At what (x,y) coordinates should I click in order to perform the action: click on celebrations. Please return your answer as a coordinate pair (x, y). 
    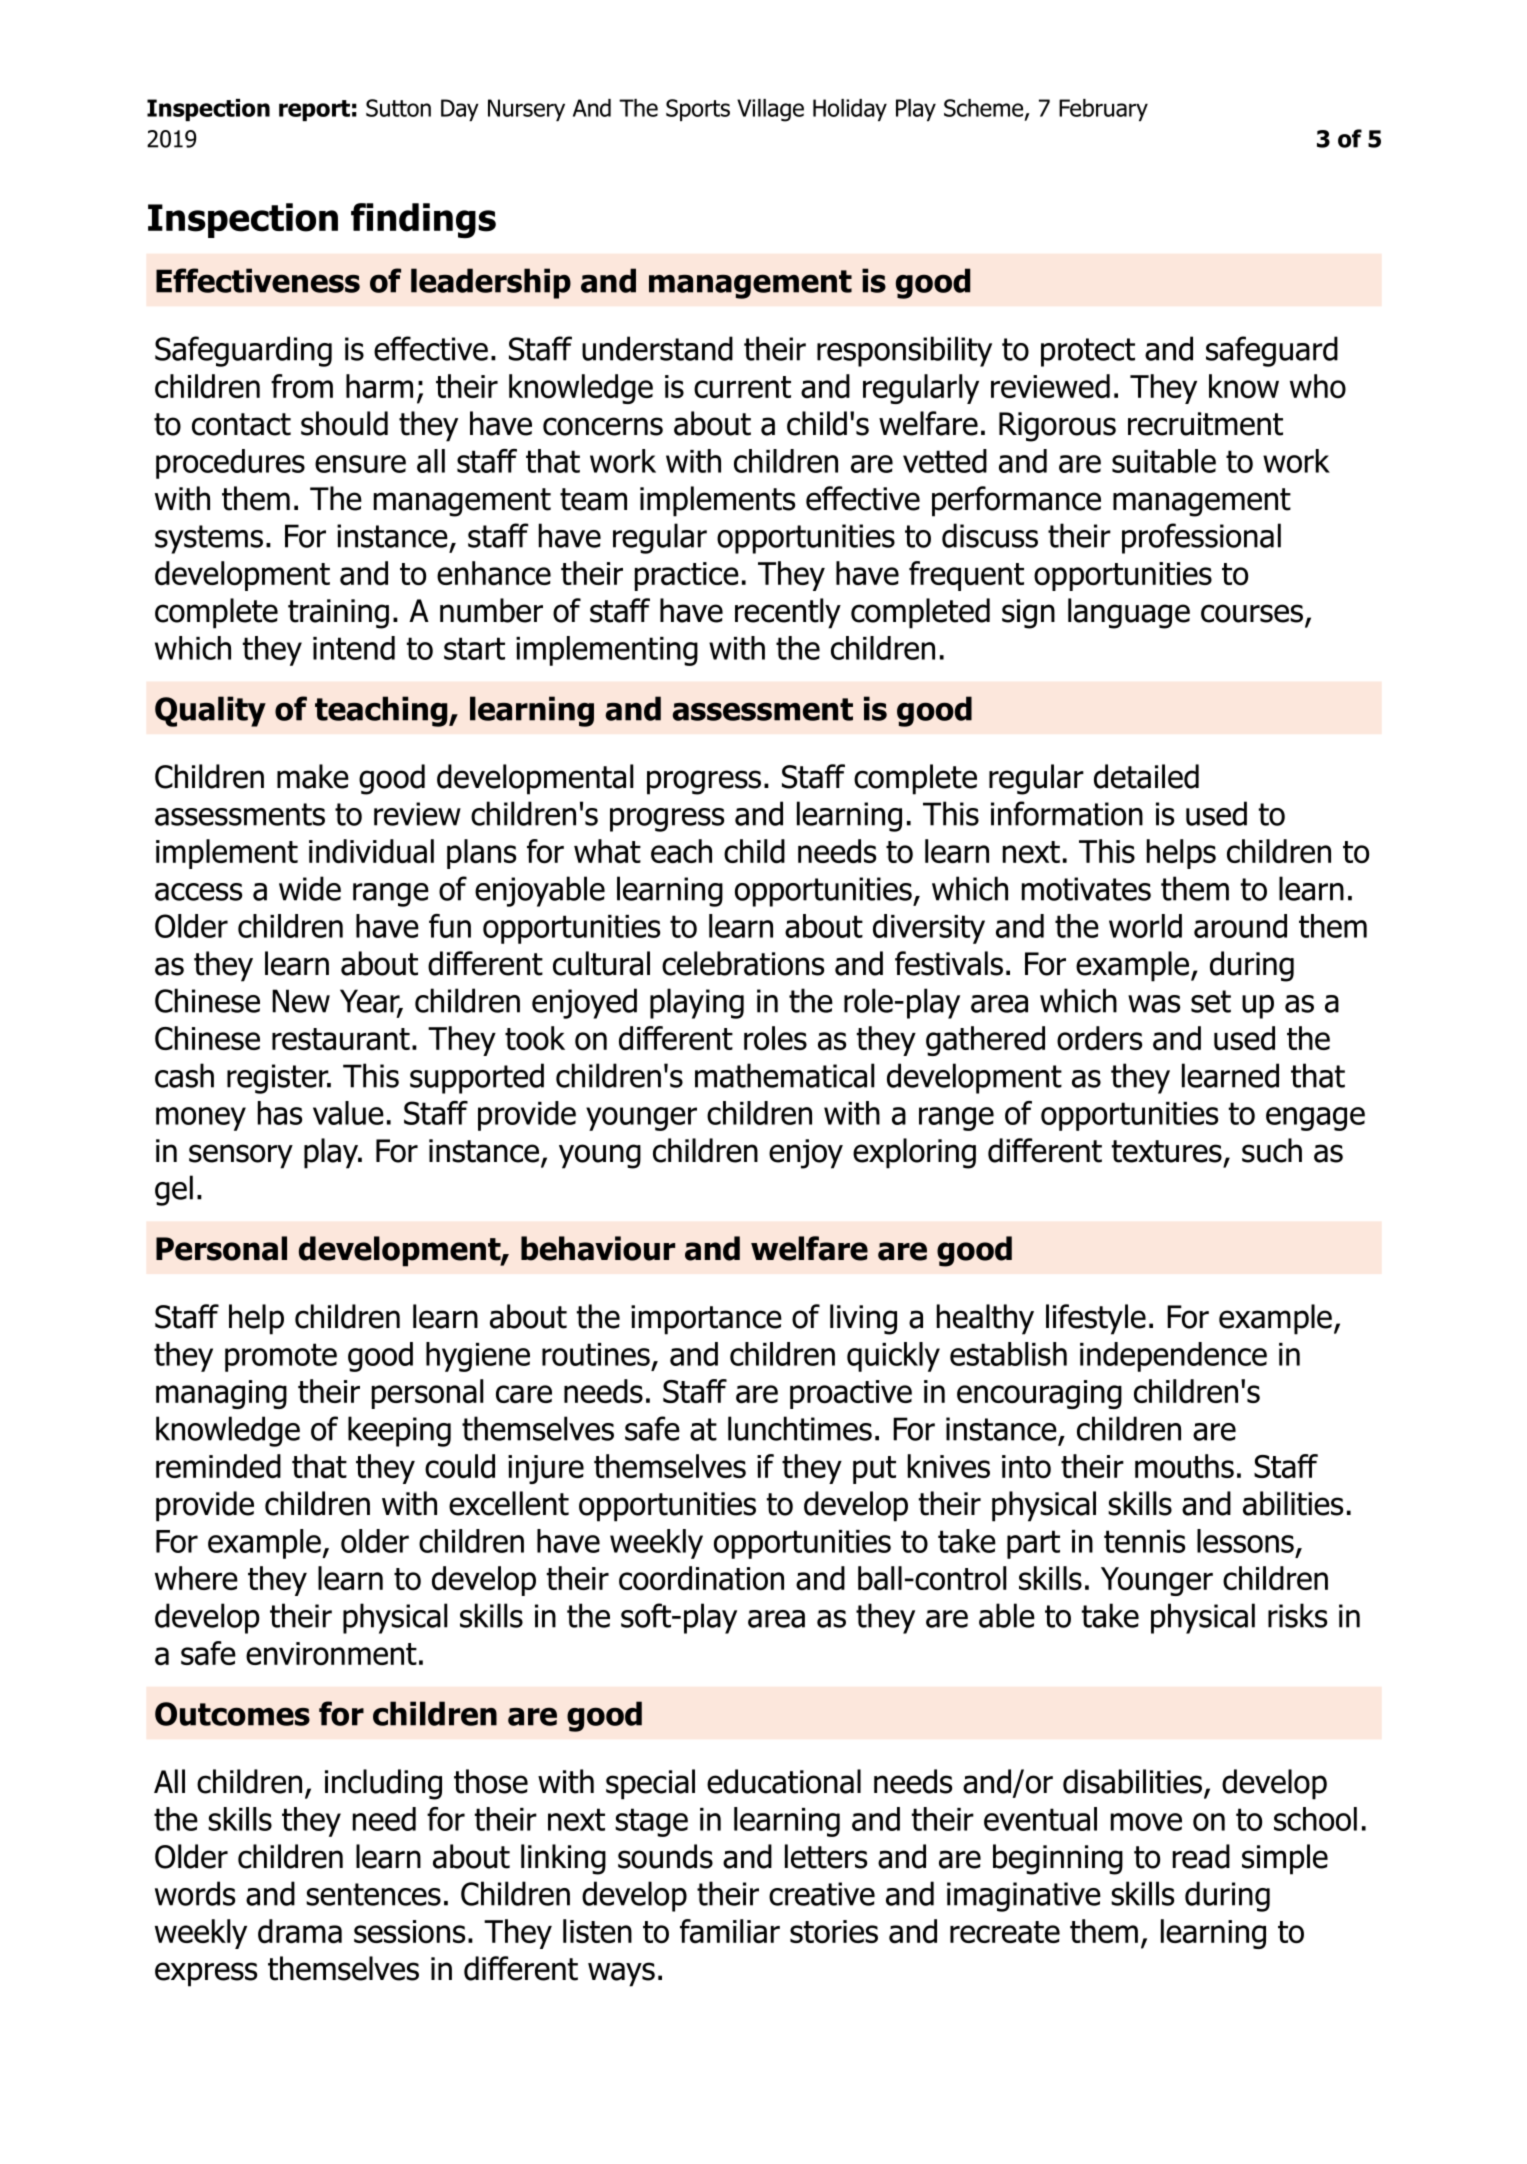
    Looking at the image, I should click on (743, 963).
